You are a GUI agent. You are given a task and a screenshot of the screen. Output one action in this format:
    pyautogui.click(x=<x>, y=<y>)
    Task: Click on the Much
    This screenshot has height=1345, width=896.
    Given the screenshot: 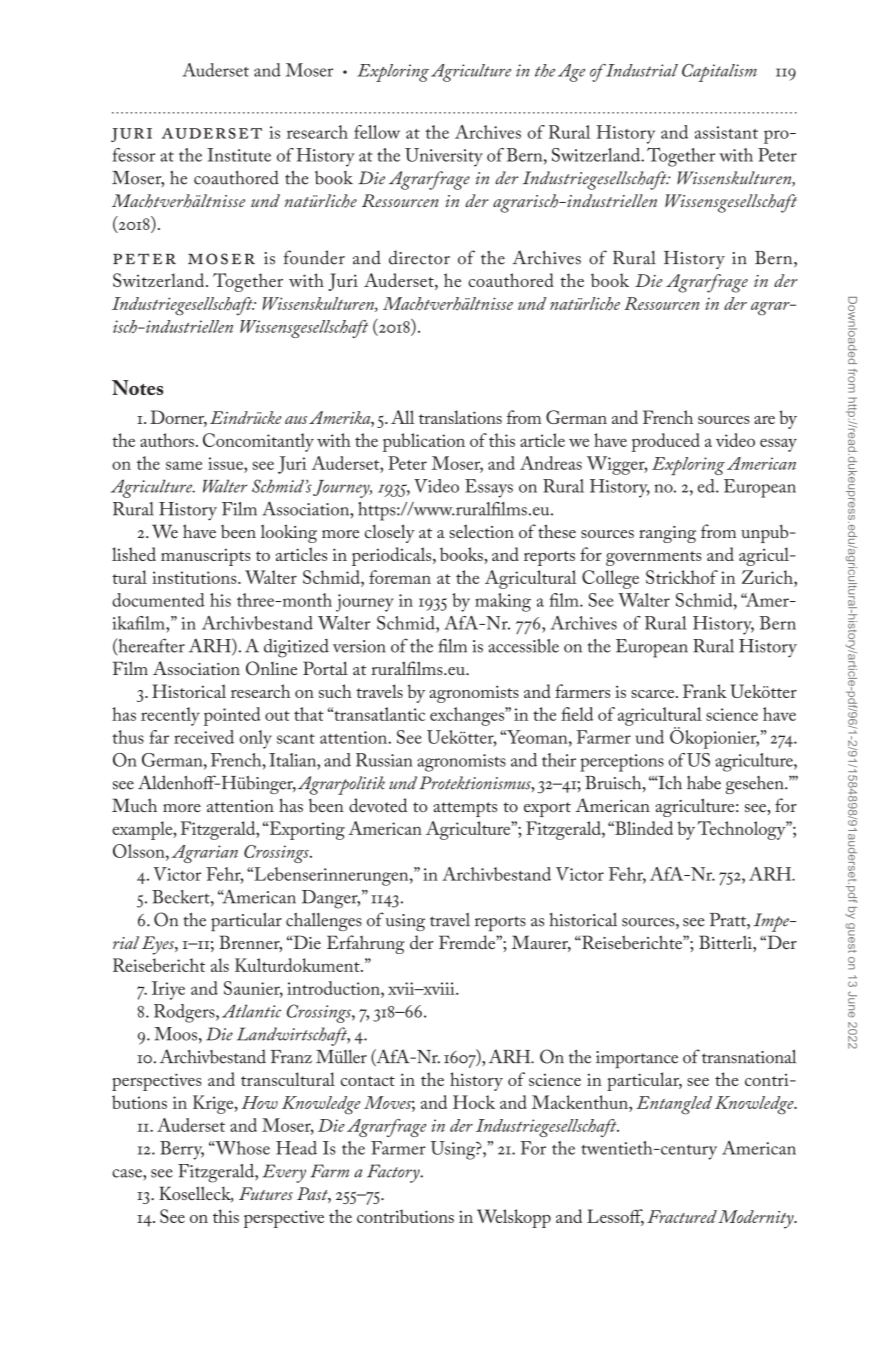 What is the action you would take?
    pyautogui.click(x=134, y=805)
